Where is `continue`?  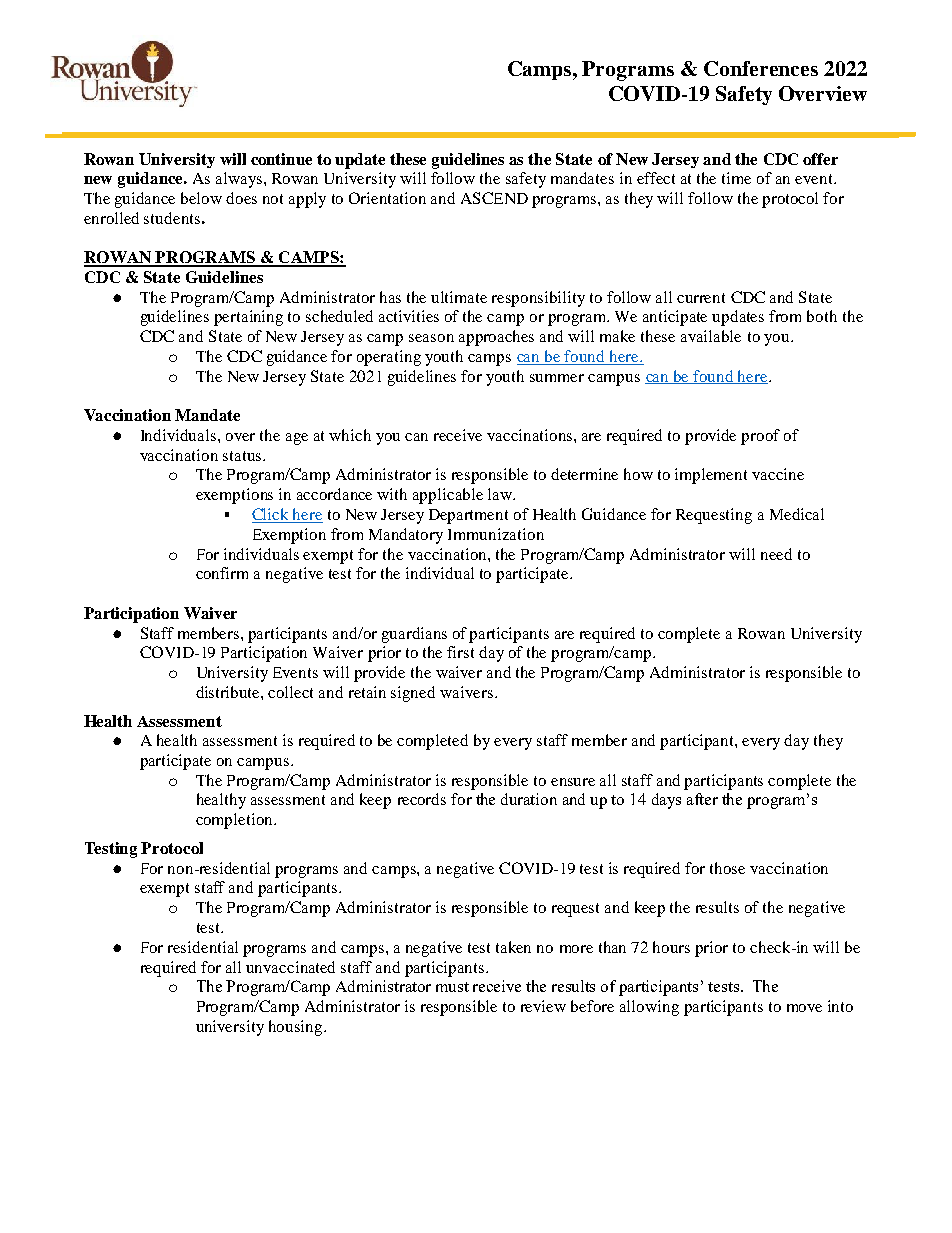
continue is located at coordinates (281, 159).
